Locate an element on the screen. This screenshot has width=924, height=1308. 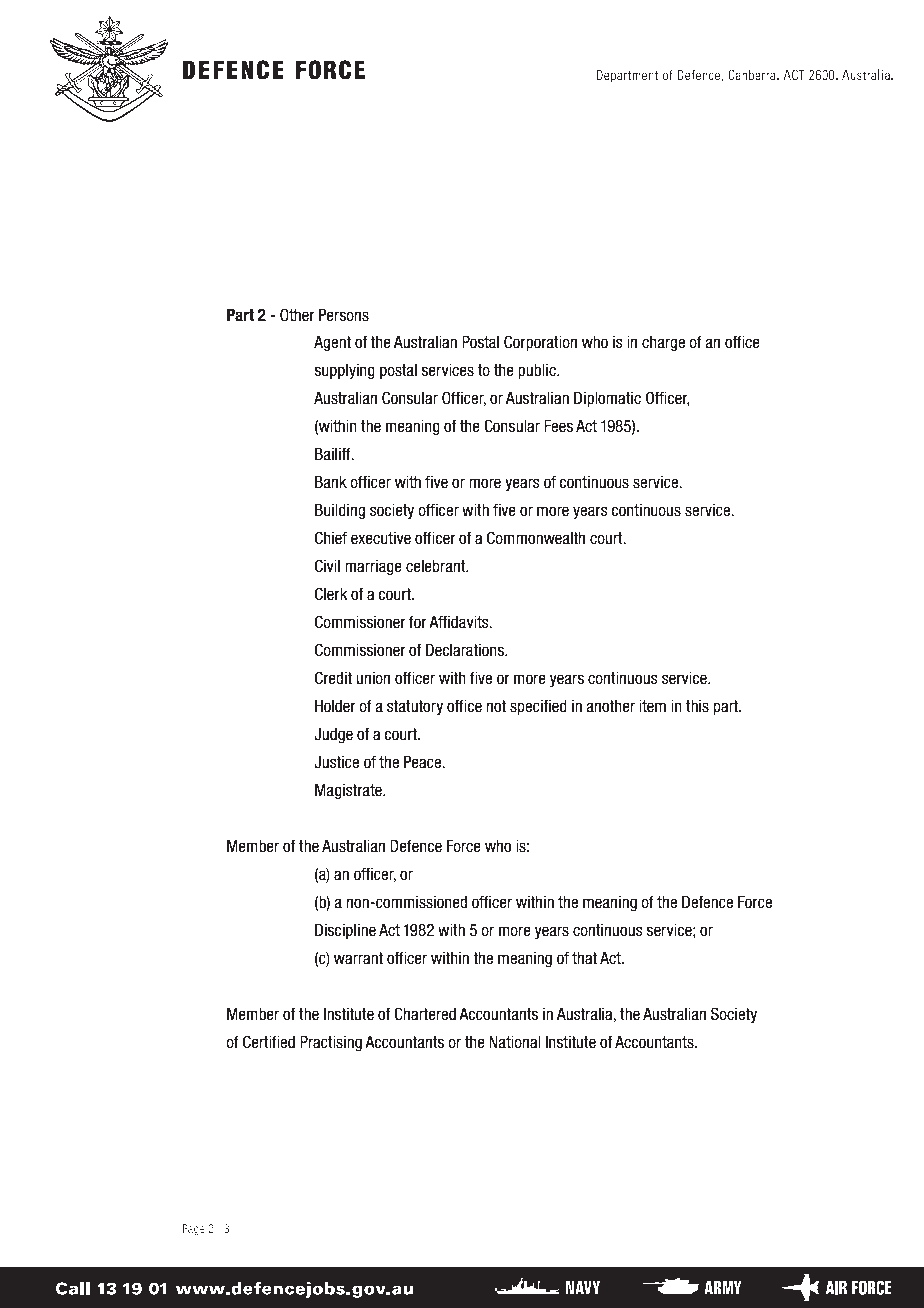
celebrant is located at coordinates (437, 566).
